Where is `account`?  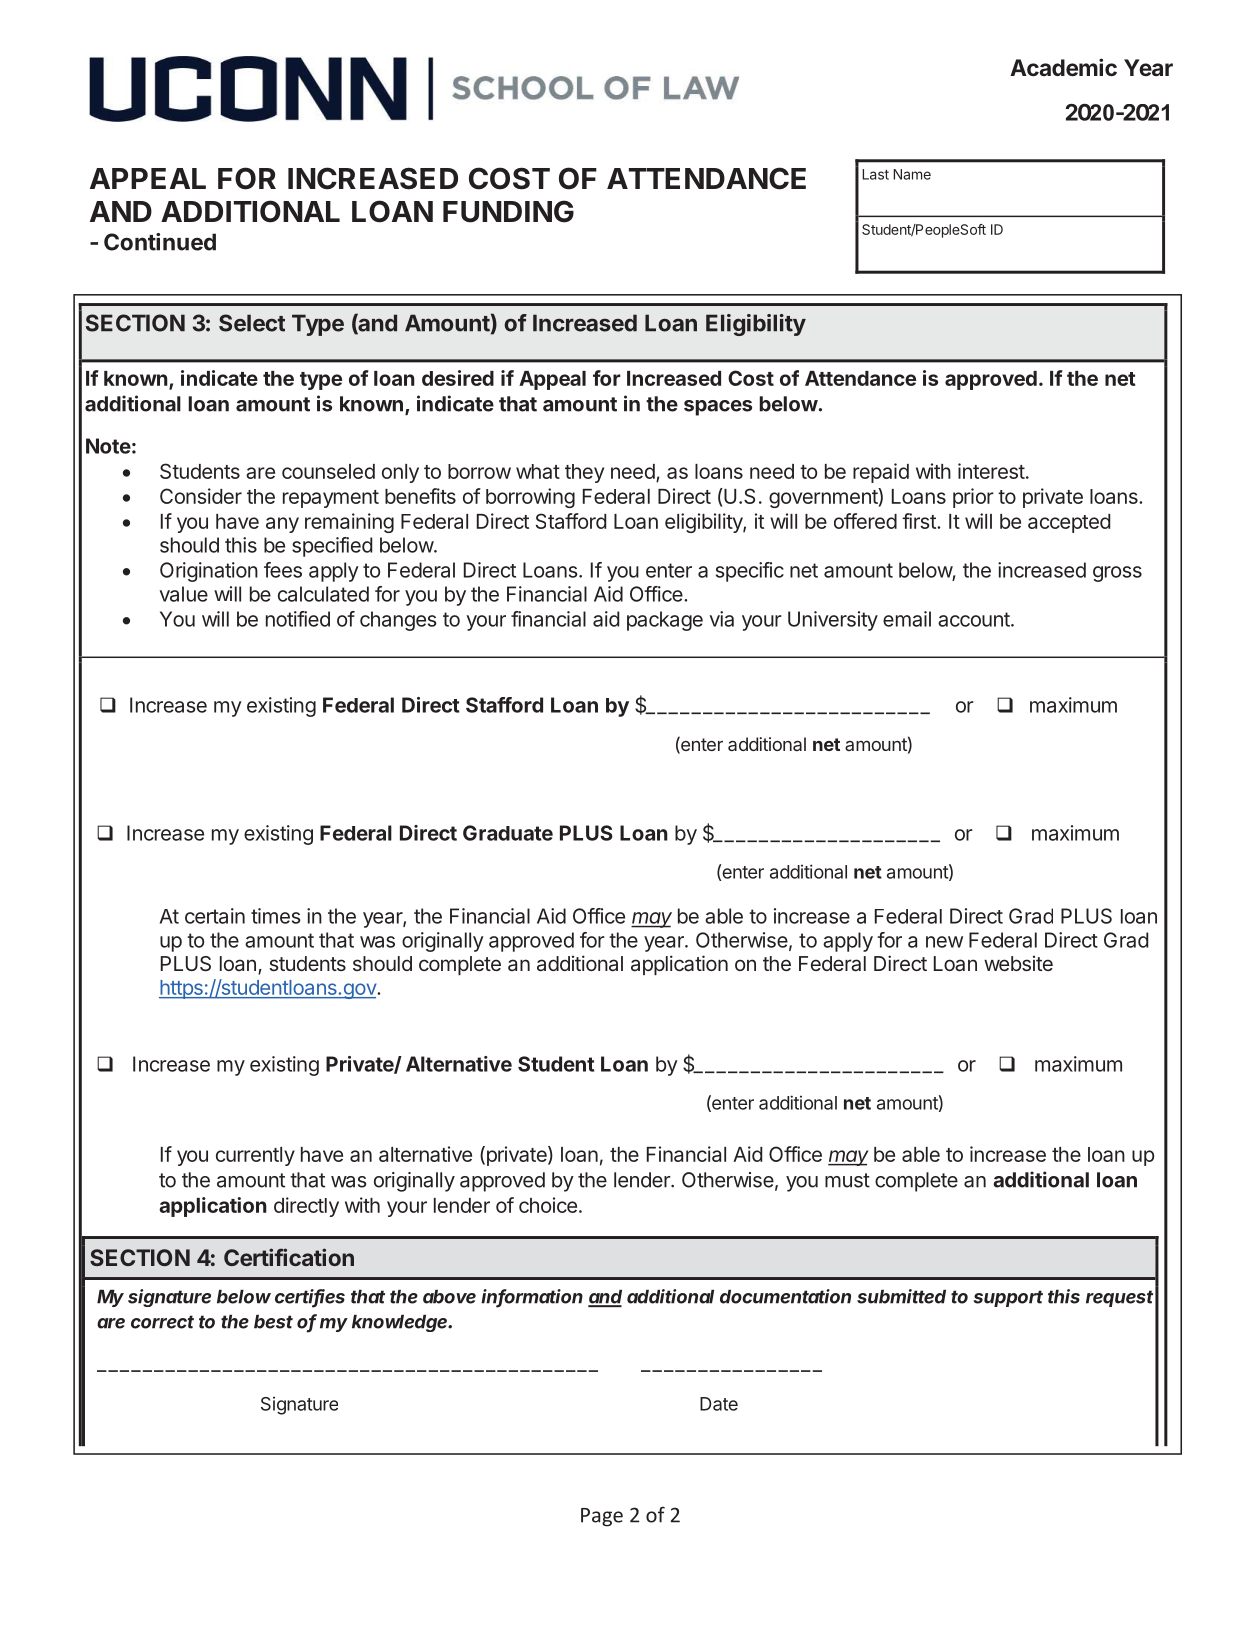 account is located at coordinates (975, 619).
